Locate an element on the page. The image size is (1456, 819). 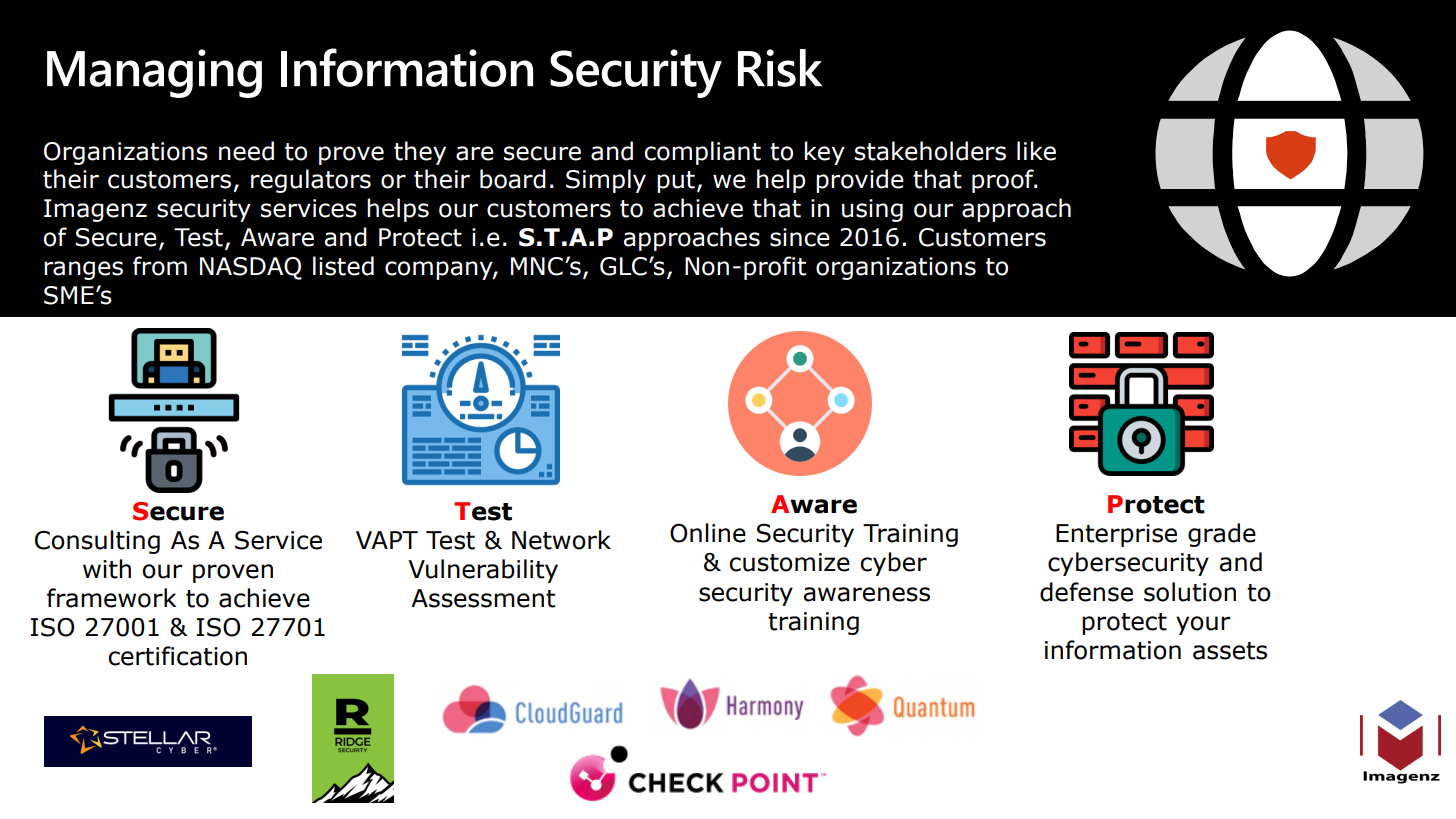
Online is located at coordinates (708, 533).
